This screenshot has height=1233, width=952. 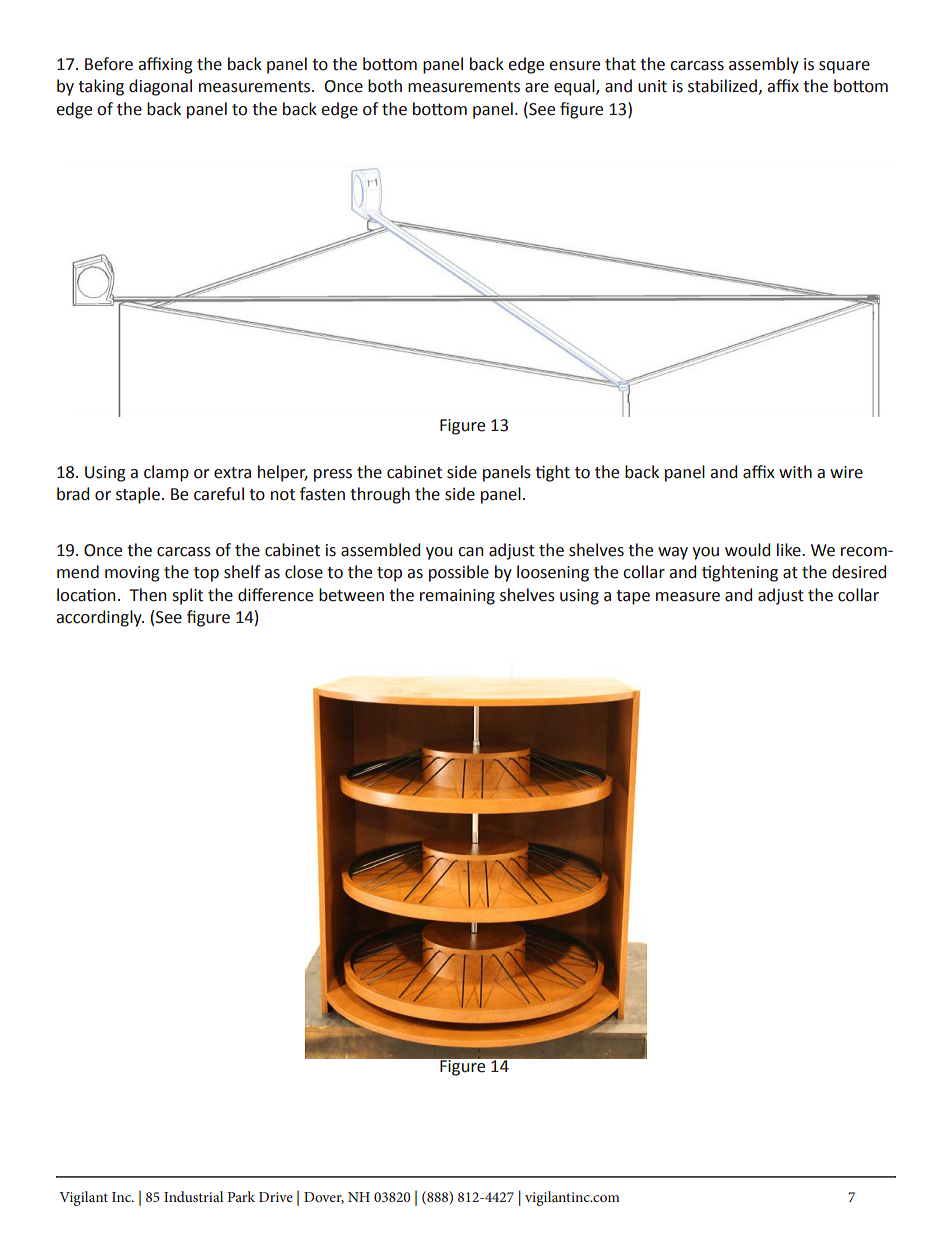 I want to click on assembly, so click(x=764, y=65).
